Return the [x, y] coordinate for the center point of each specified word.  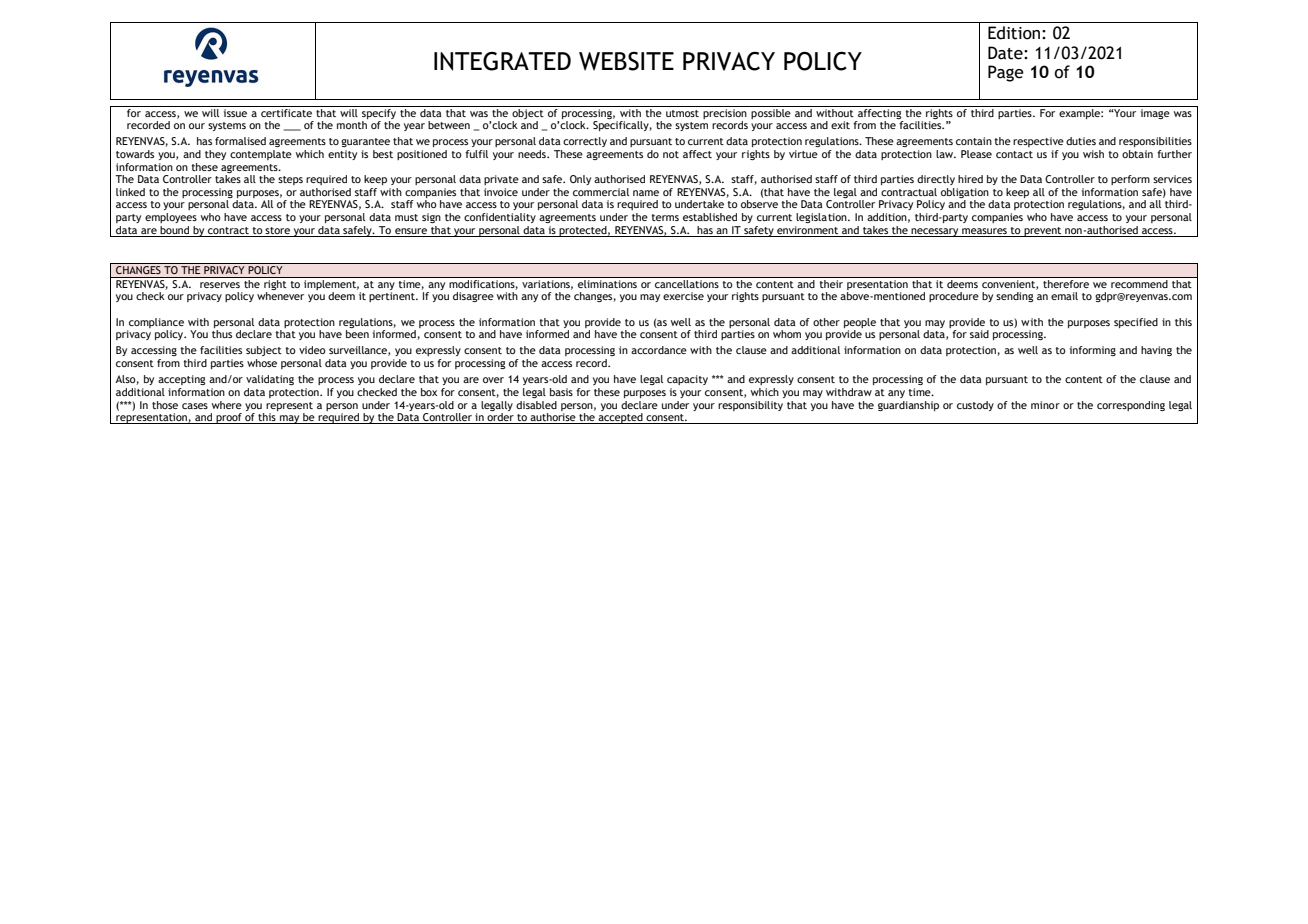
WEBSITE [626, 61]
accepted [620, 418]
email [1064, 296]
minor [1045, 405]
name [646, 193]
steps [290, 180]
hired [970, 179]
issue [236, 111]
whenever [280, 296]
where [227, 405]
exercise [683, 296]
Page [1006, 73]
